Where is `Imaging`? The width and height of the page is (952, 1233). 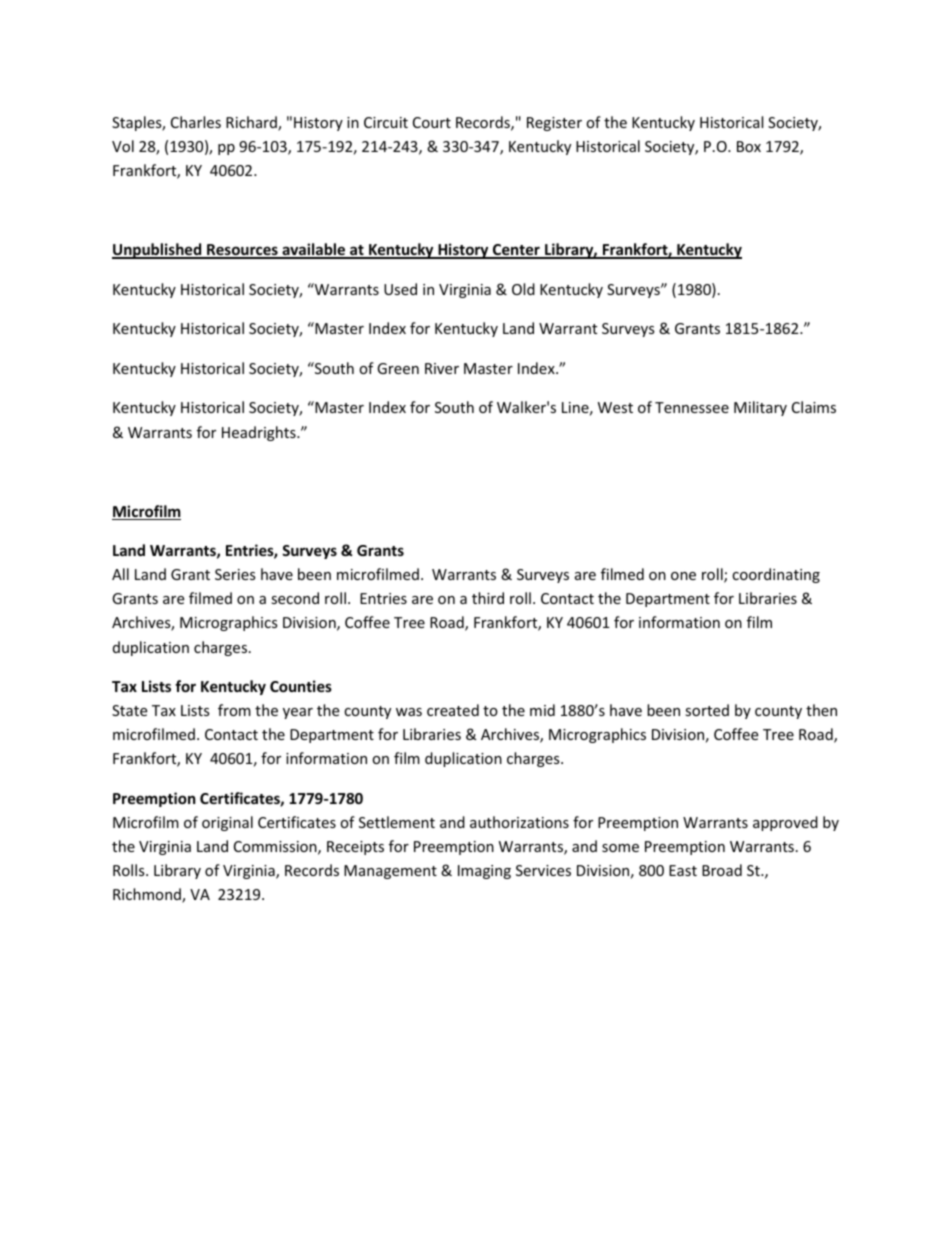 Imaging is located at coordinates (484, 872).
